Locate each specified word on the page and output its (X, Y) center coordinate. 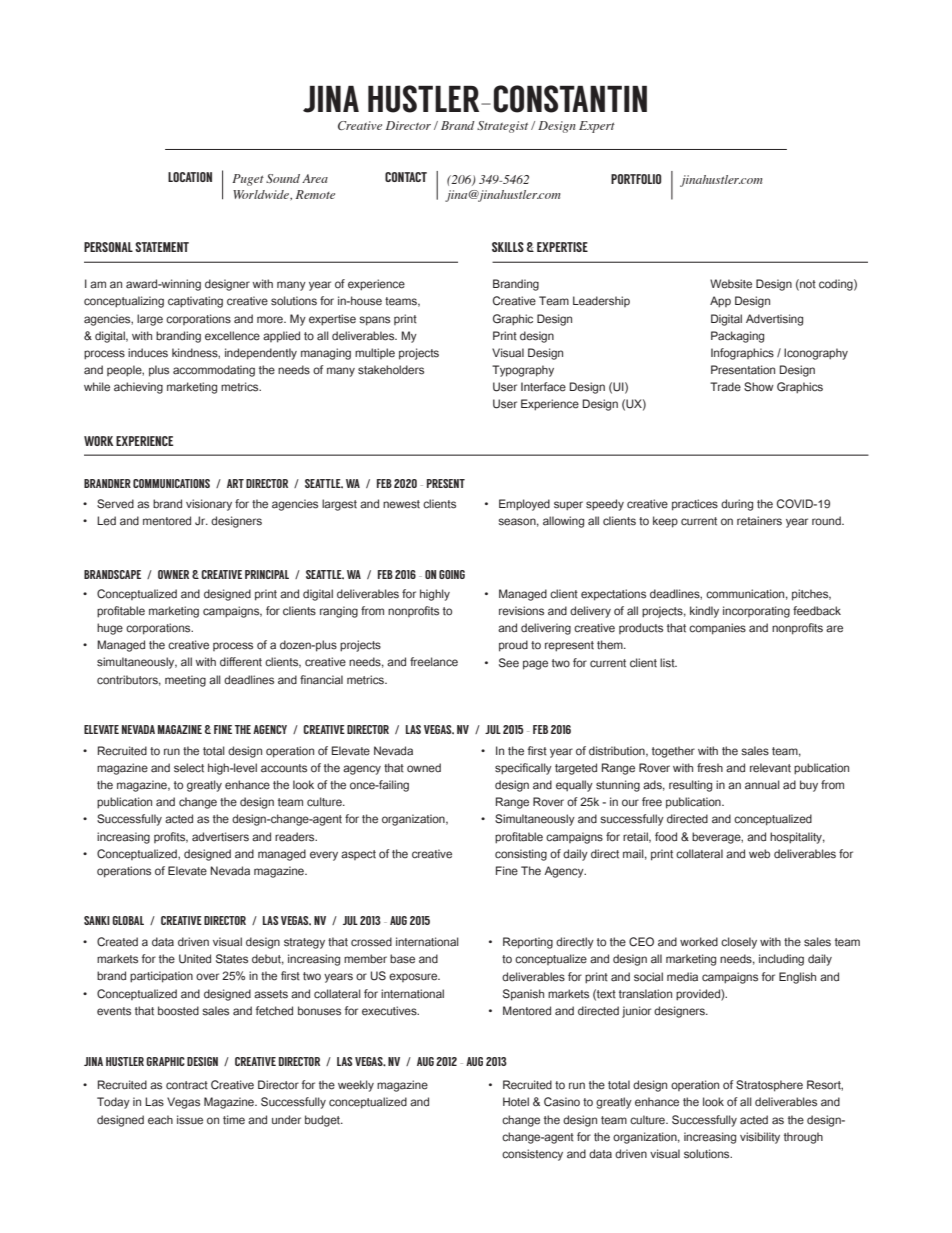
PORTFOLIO (636, 179)
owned (424, 768)
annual (762, 785)
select (189, 768)
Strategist (502, 127)
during (737, 505)
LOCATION (190, 177)
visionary (209, 505)
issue (190, 1120)
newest (401, 504)
